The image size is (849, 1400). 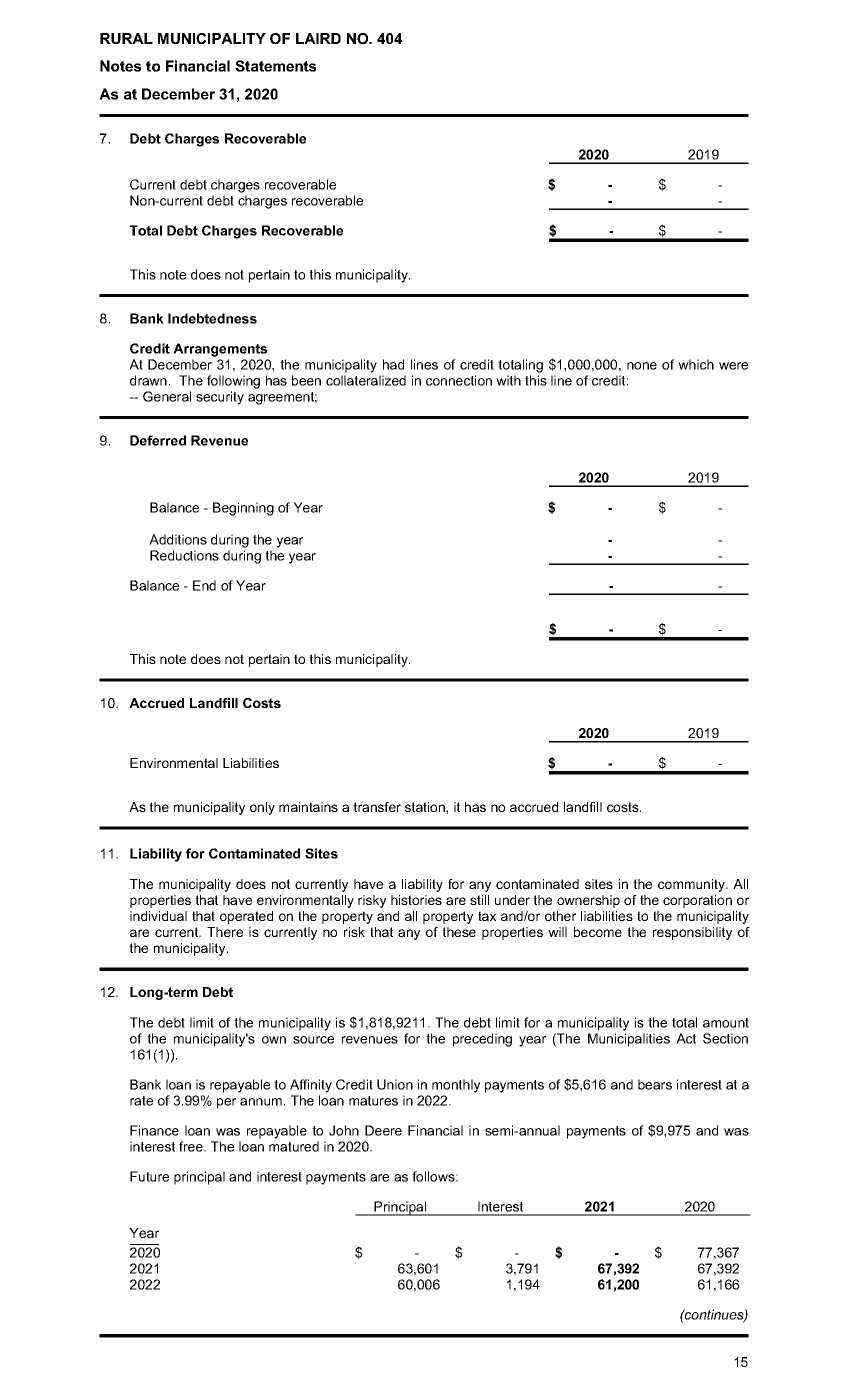 What do you see at coordinates (275, 66) in the screenshot?
I see `Statements` at bounding box center [275, 66].
